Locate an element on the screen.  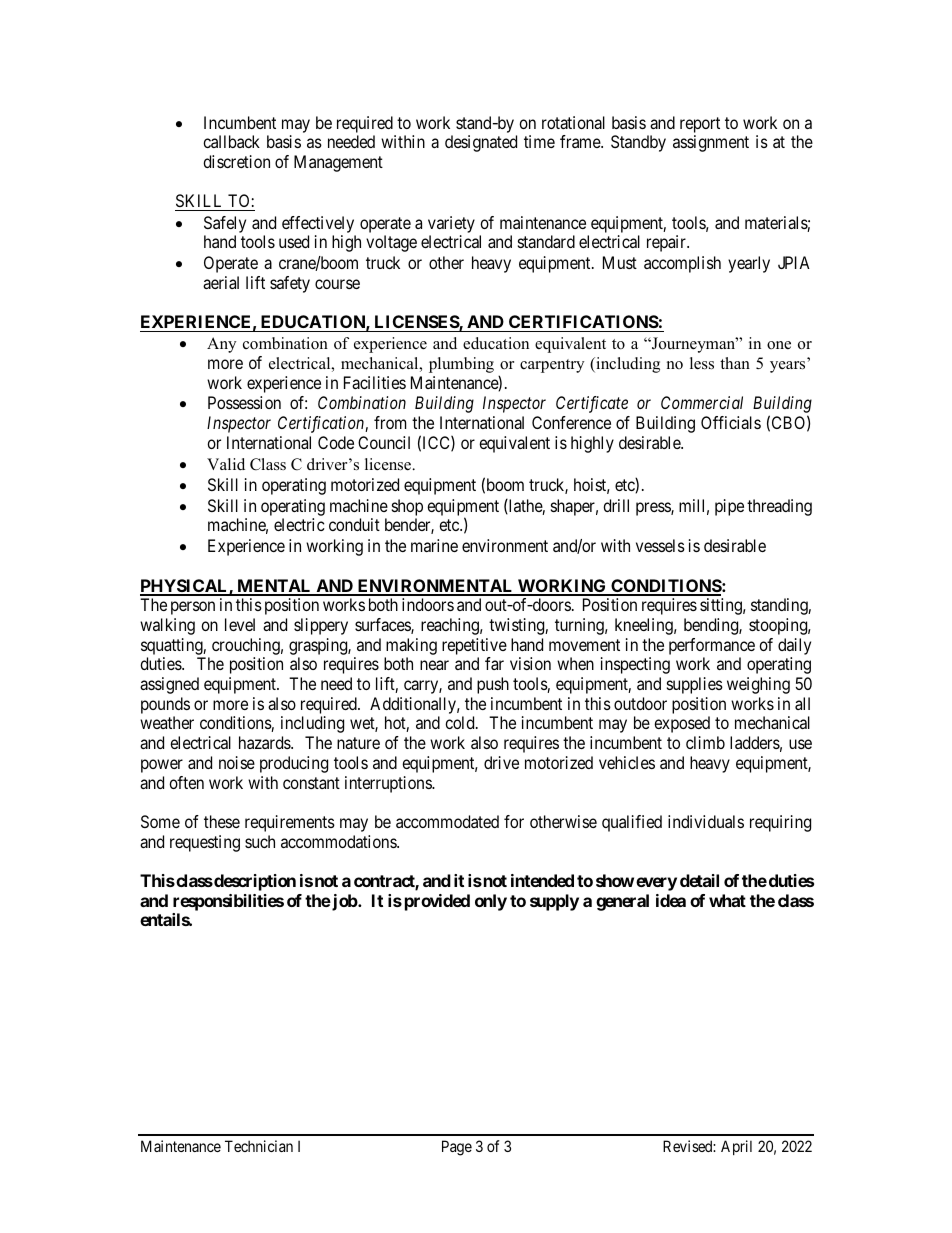
Page is located at coordinates (457, 1148).
